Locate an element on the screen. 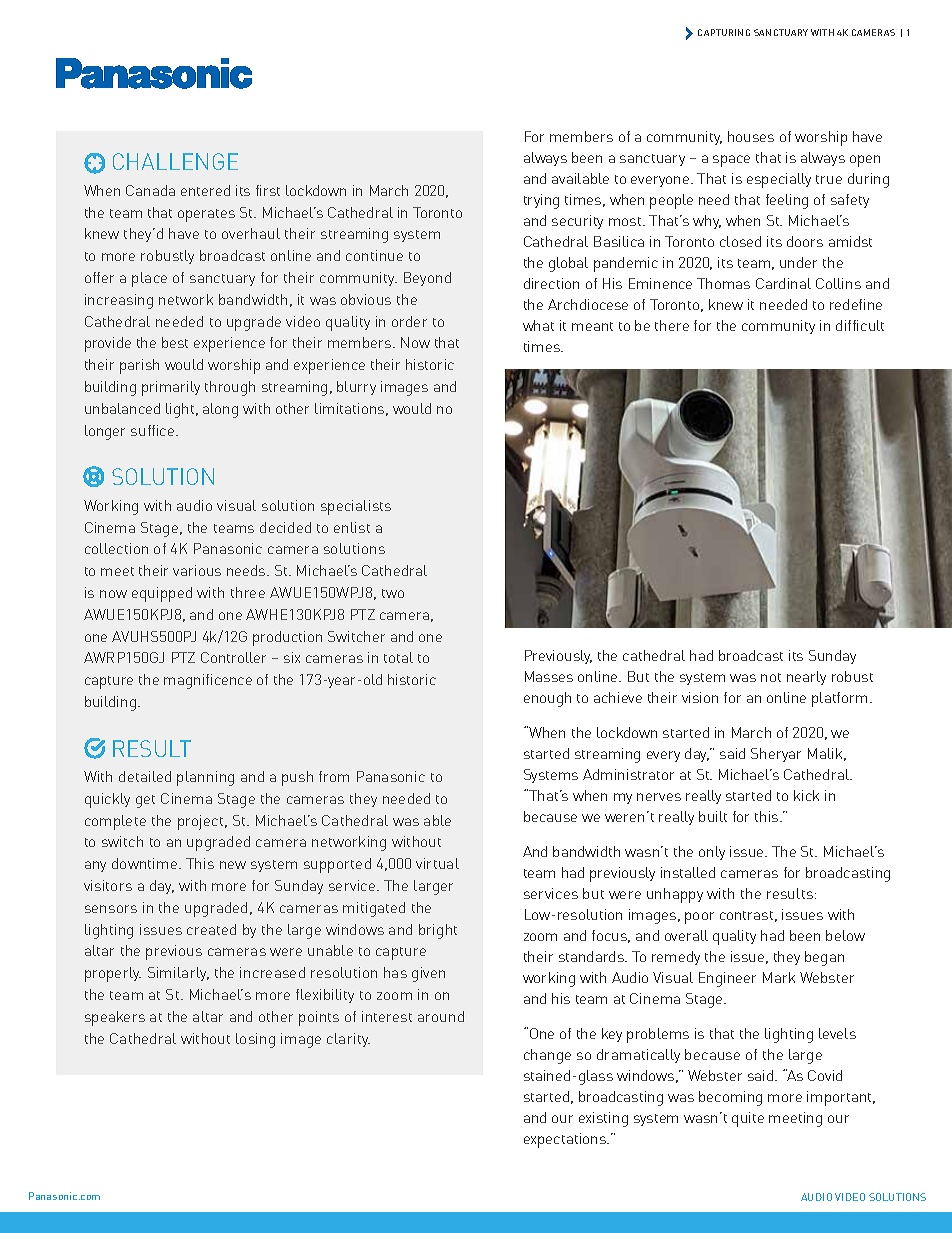 This screenshot has height=1233, width=952. best is located at coordinates (175, 342).
